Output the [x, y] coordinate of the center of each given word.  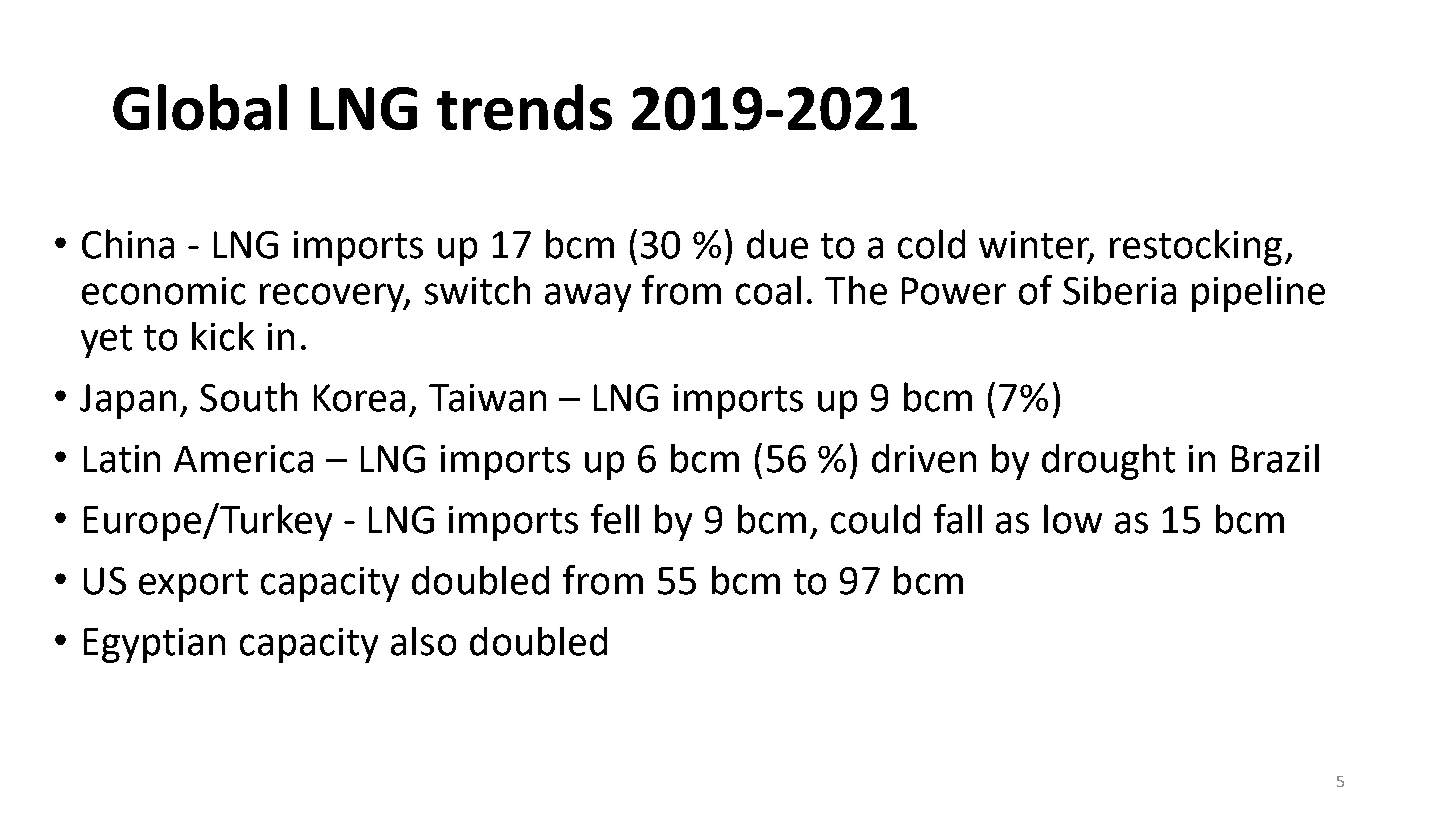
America [243, 459]
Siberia [1119, 290]
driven [924, 458]
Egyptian [154, 645]
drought [1108, 462]
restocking [1196, 247]
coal [768, 290]
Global [200, 107]
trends [524, 107]
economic [164, 291]
